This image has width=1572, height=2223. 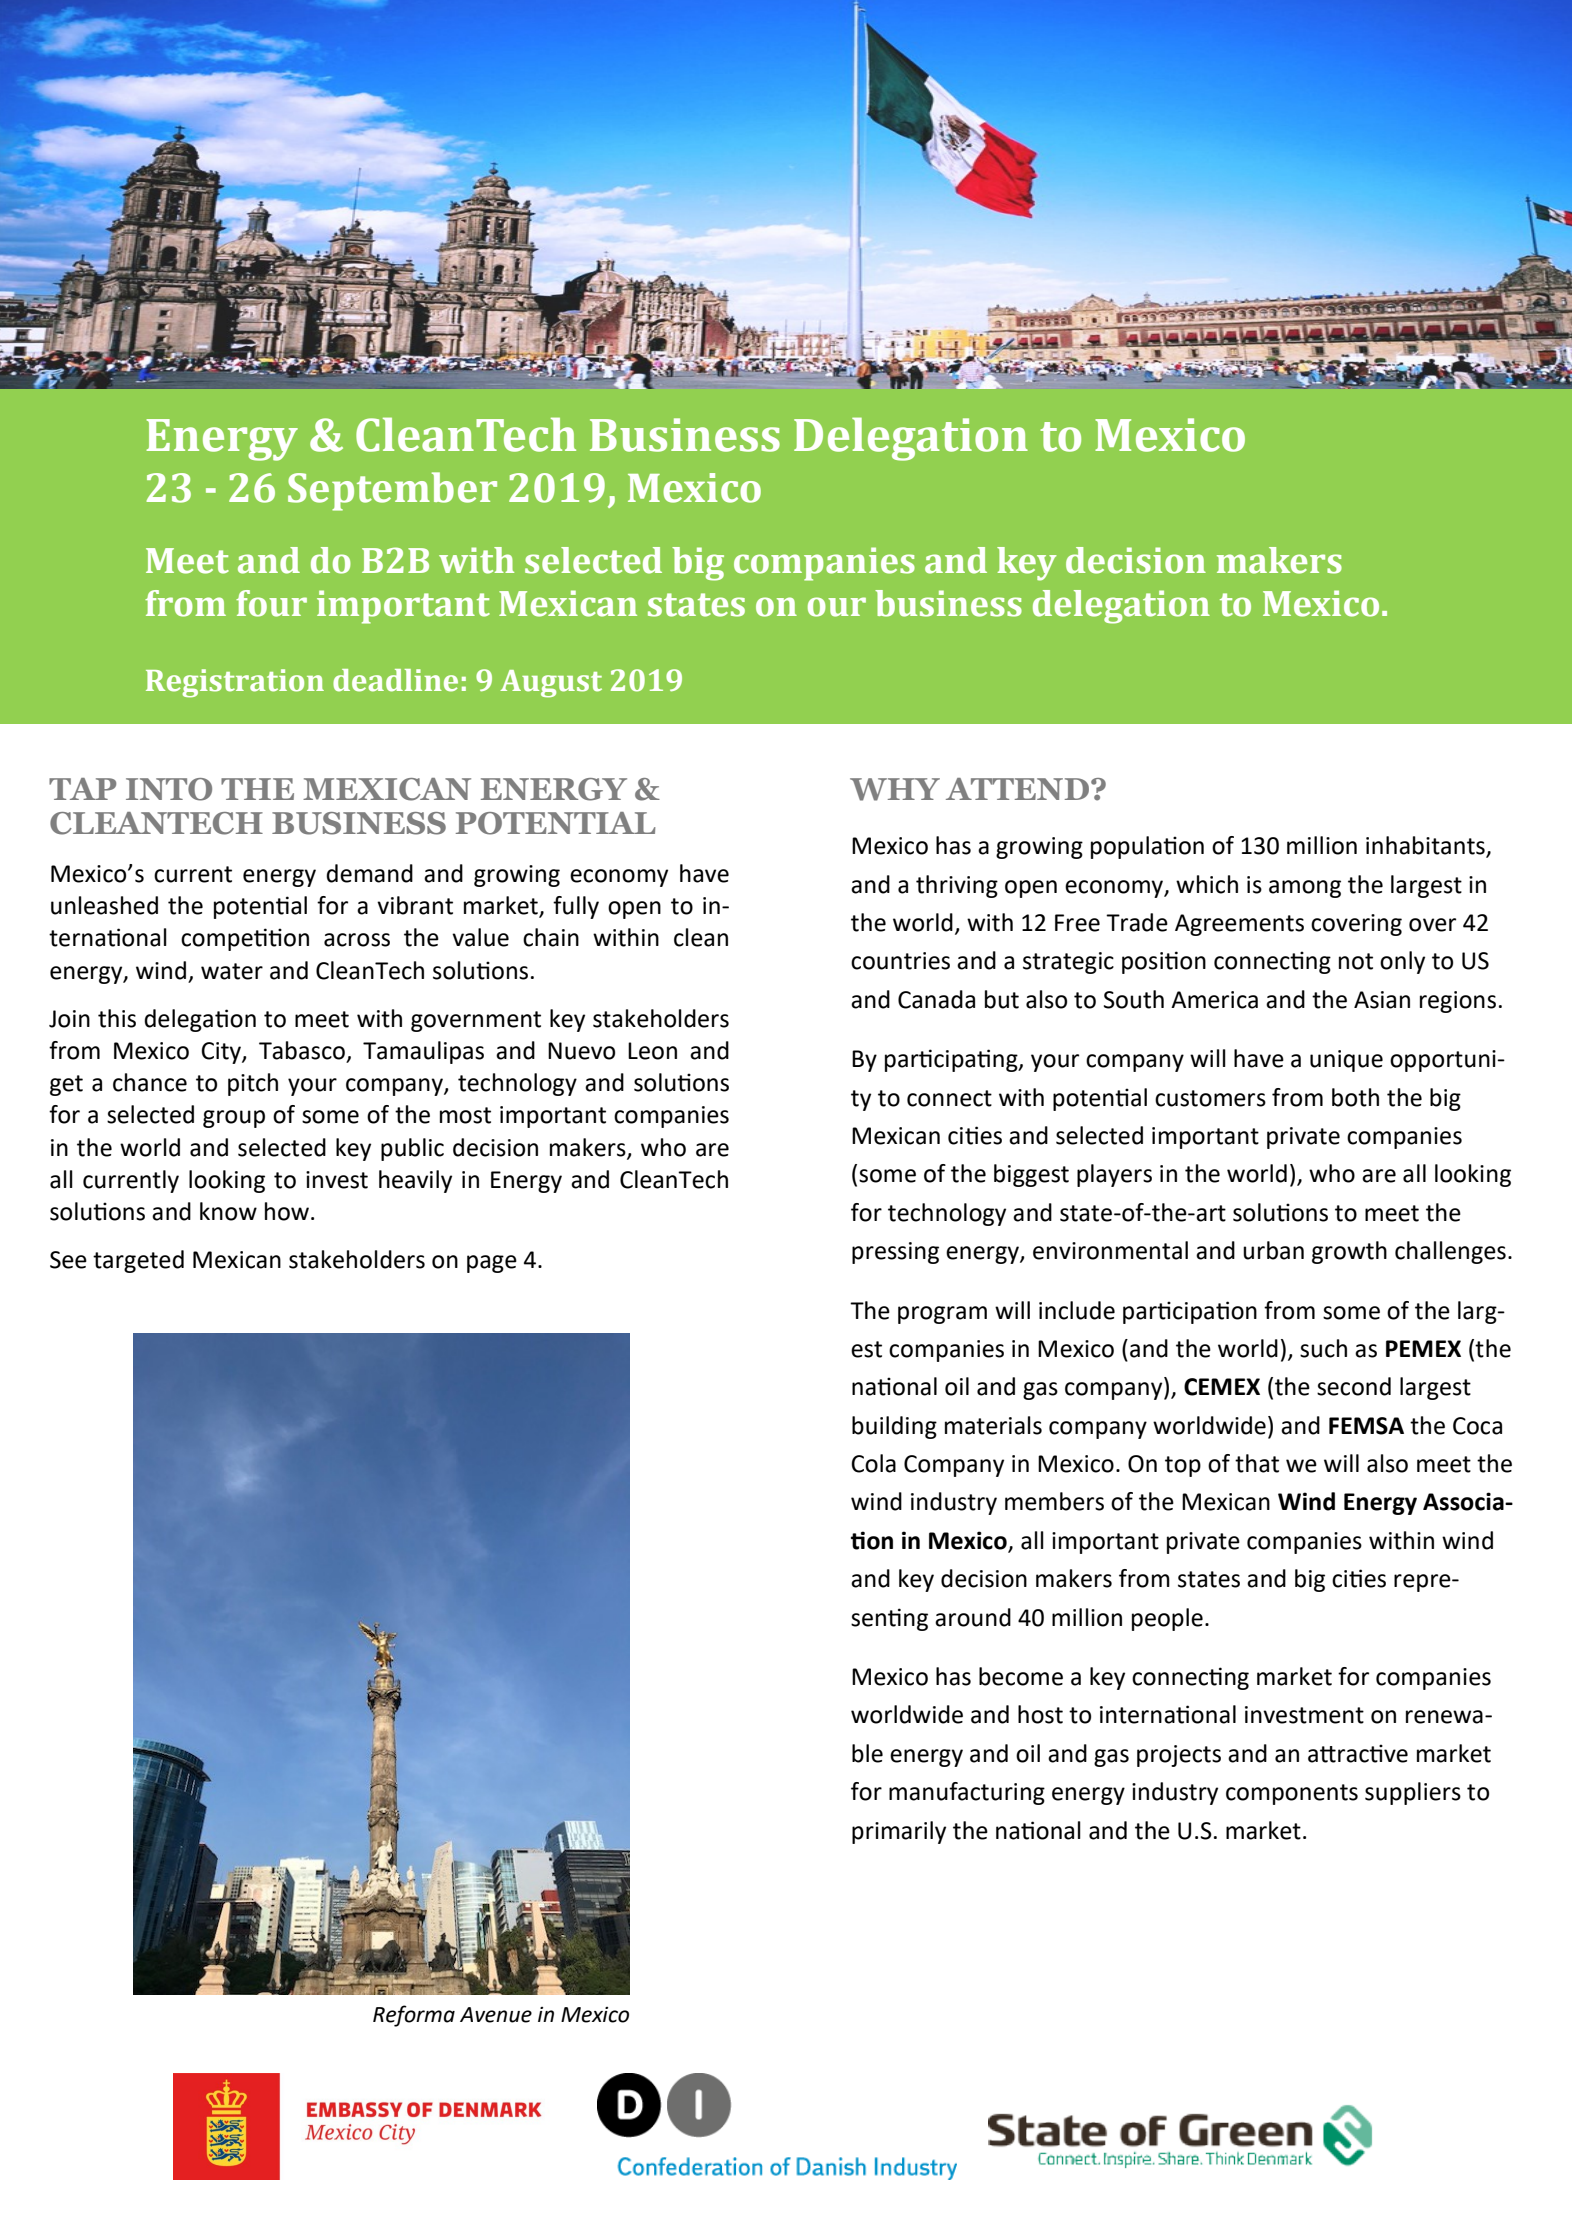 I want to click on August, so click(x=551, y=684).
